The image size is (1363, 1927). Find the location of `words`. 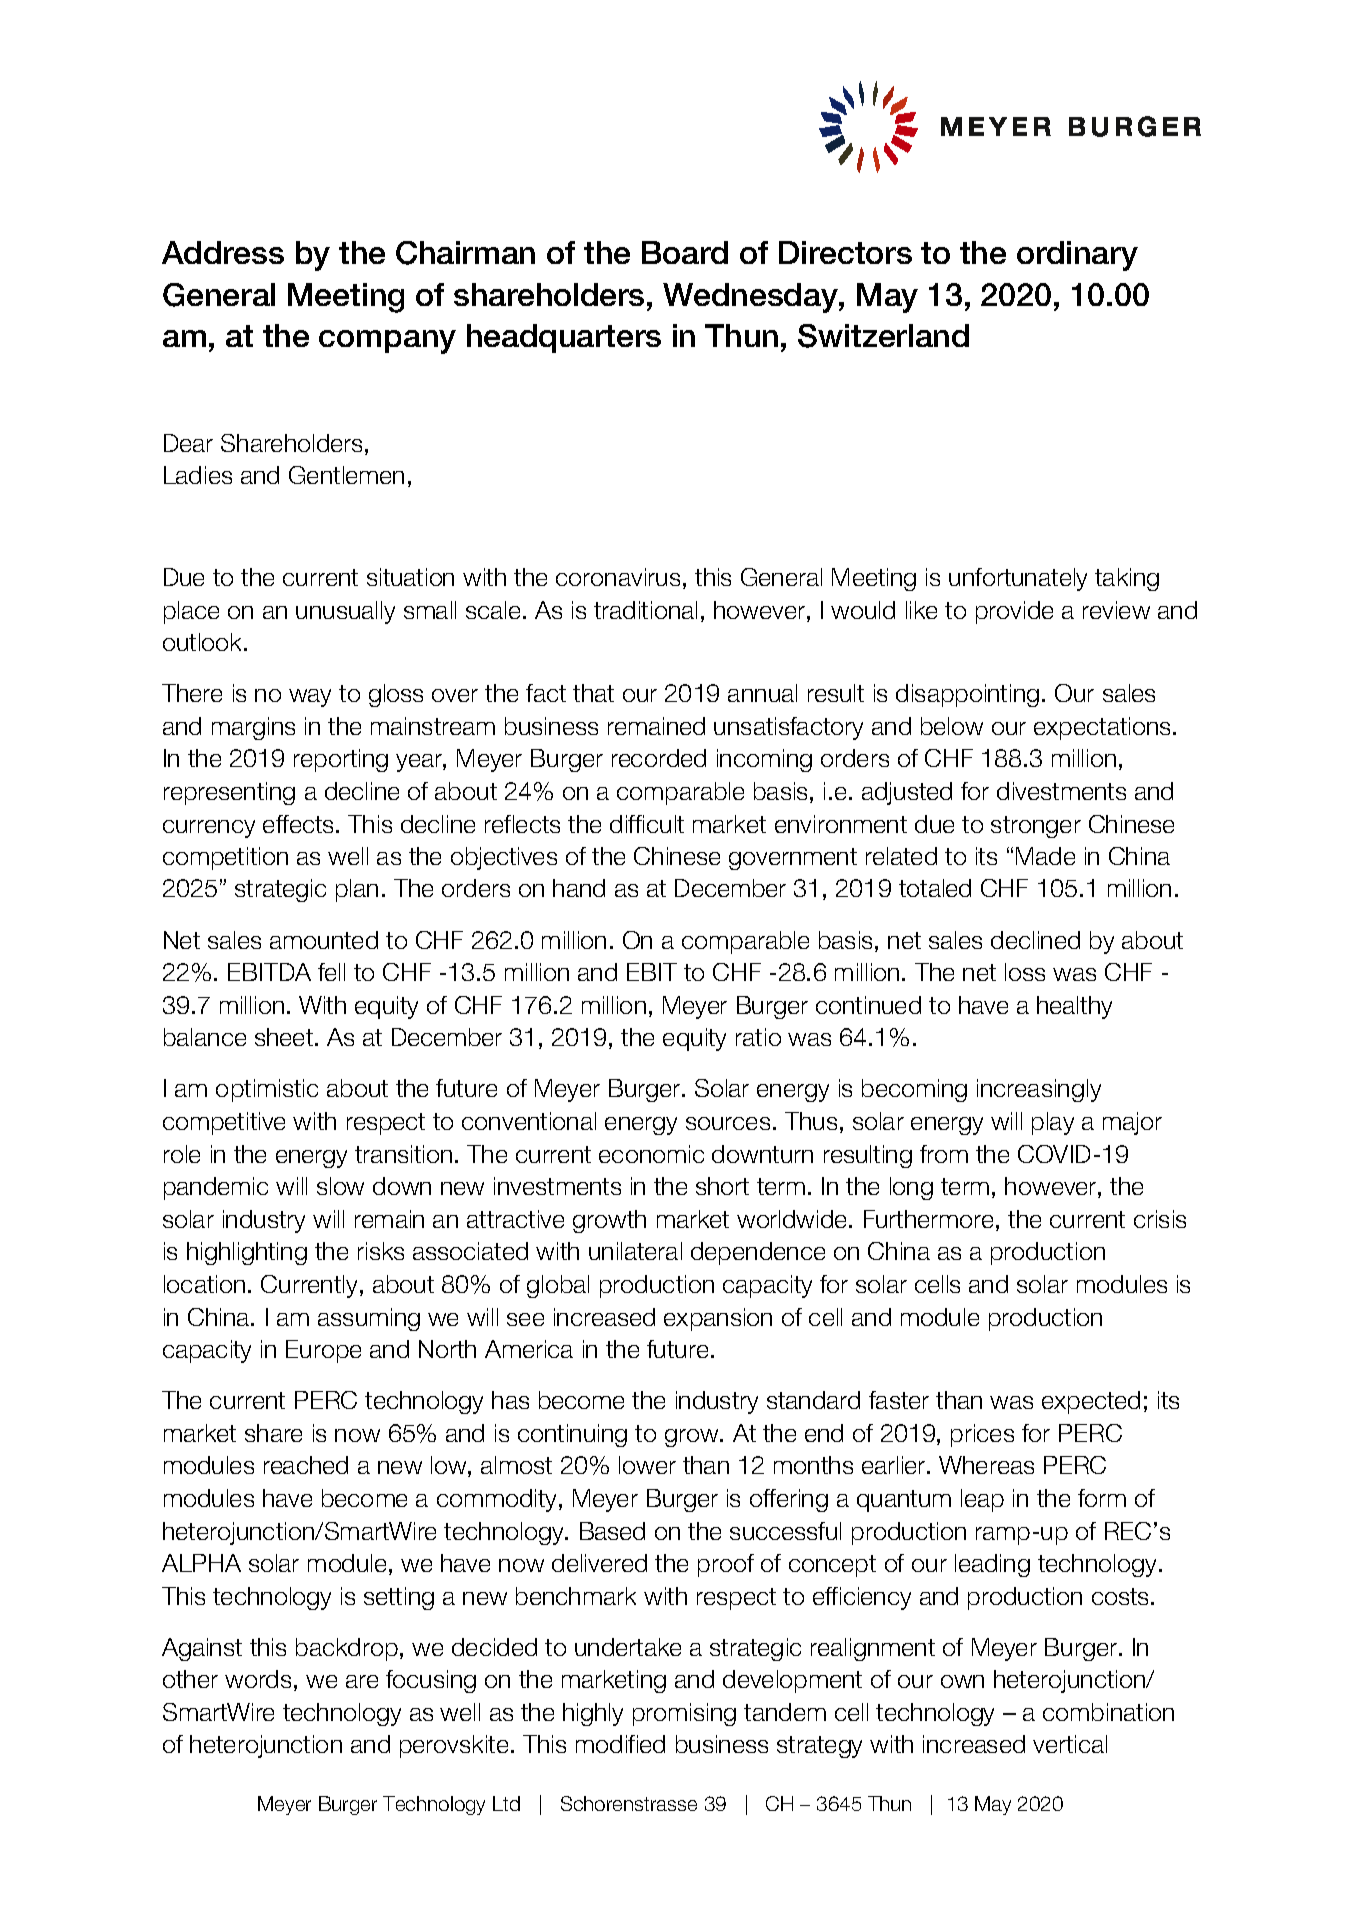

words is located at coordinates (258, 1679).
